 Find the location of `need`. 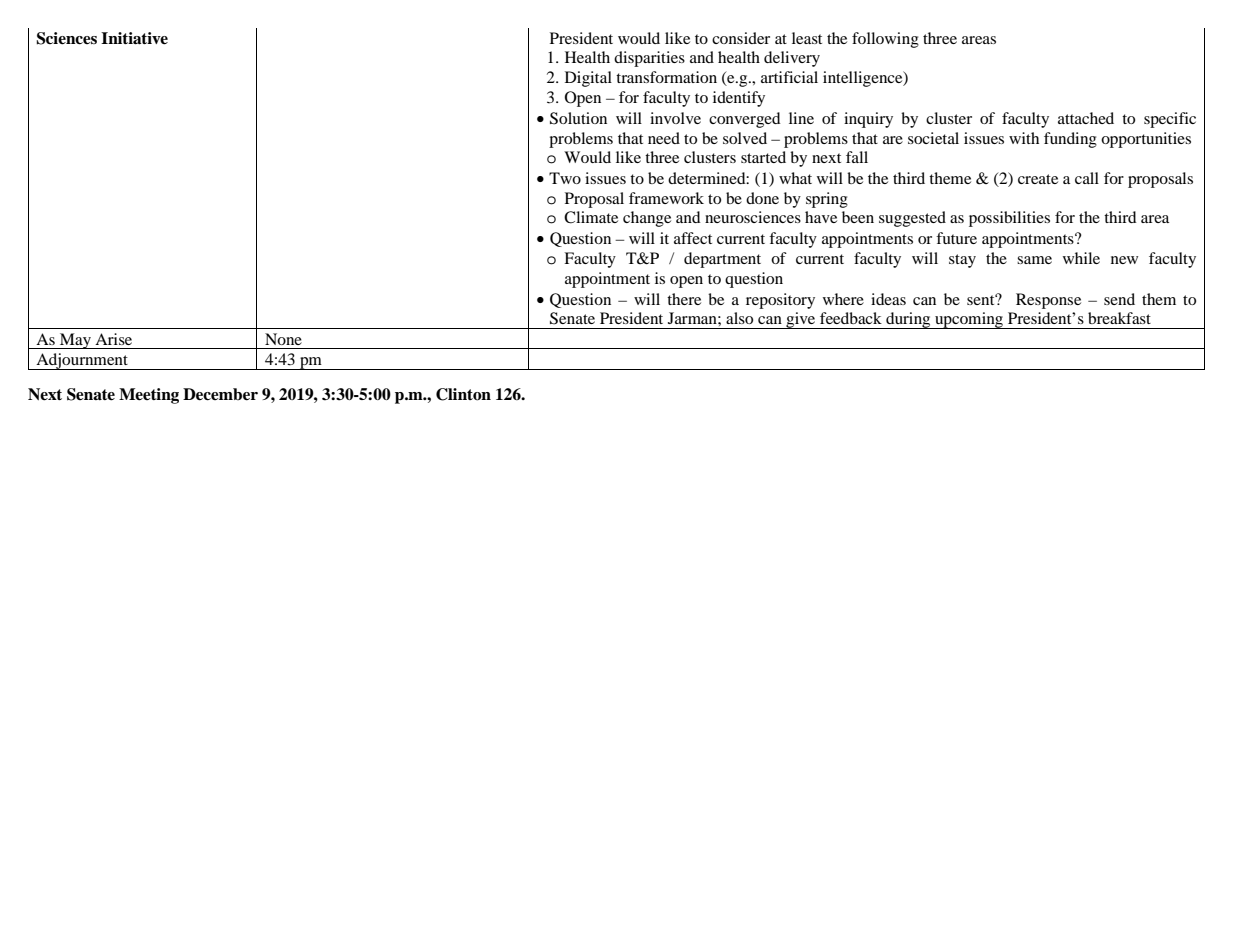

need is located at coordinates (664, 138).
